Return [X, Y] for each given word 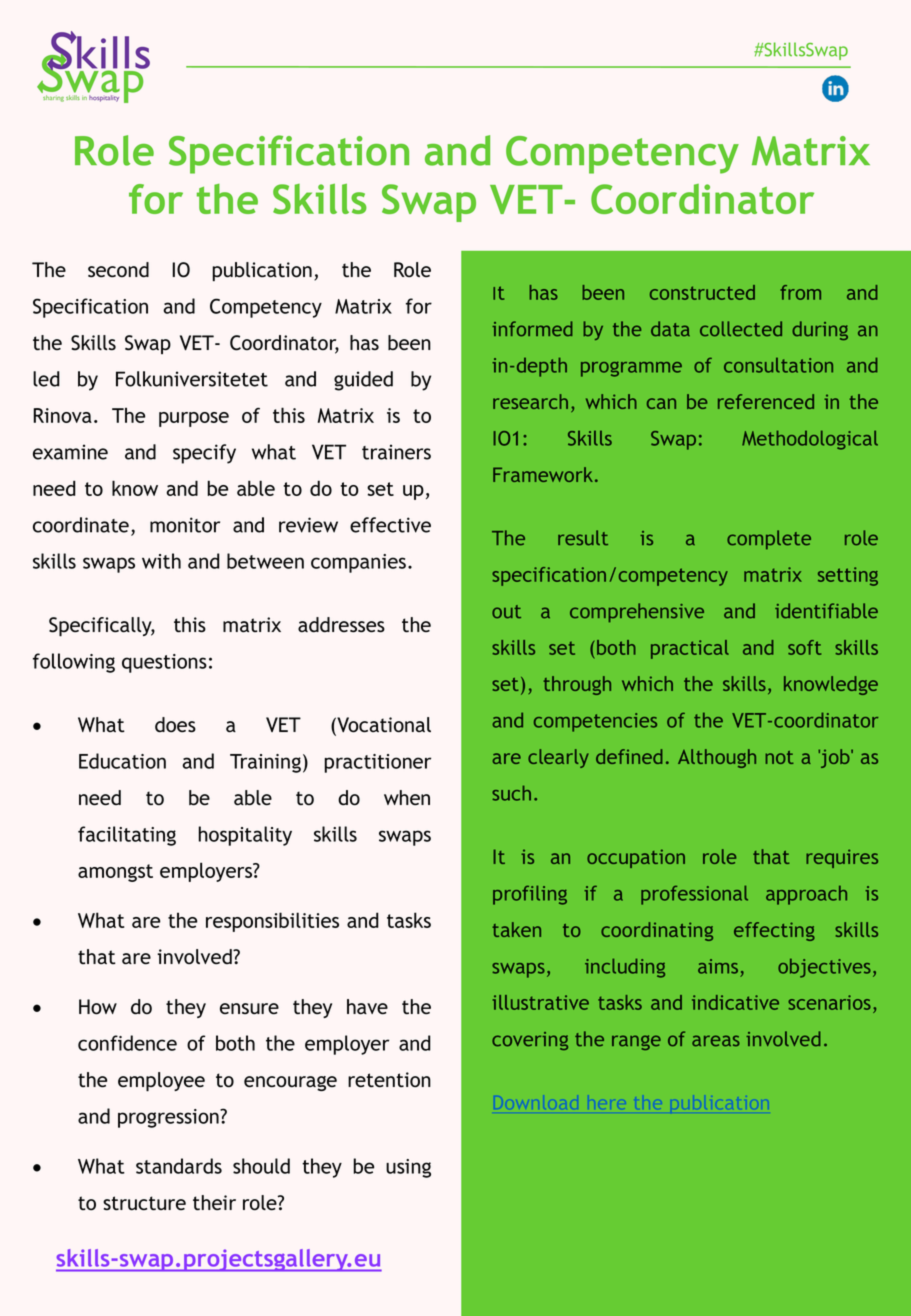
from [800, 292]
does [175, 725]
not [779, 757]
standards [179, 1166]
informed [532, 329]
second [118, 270]
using [408, 1168]
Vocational [383, 726]
